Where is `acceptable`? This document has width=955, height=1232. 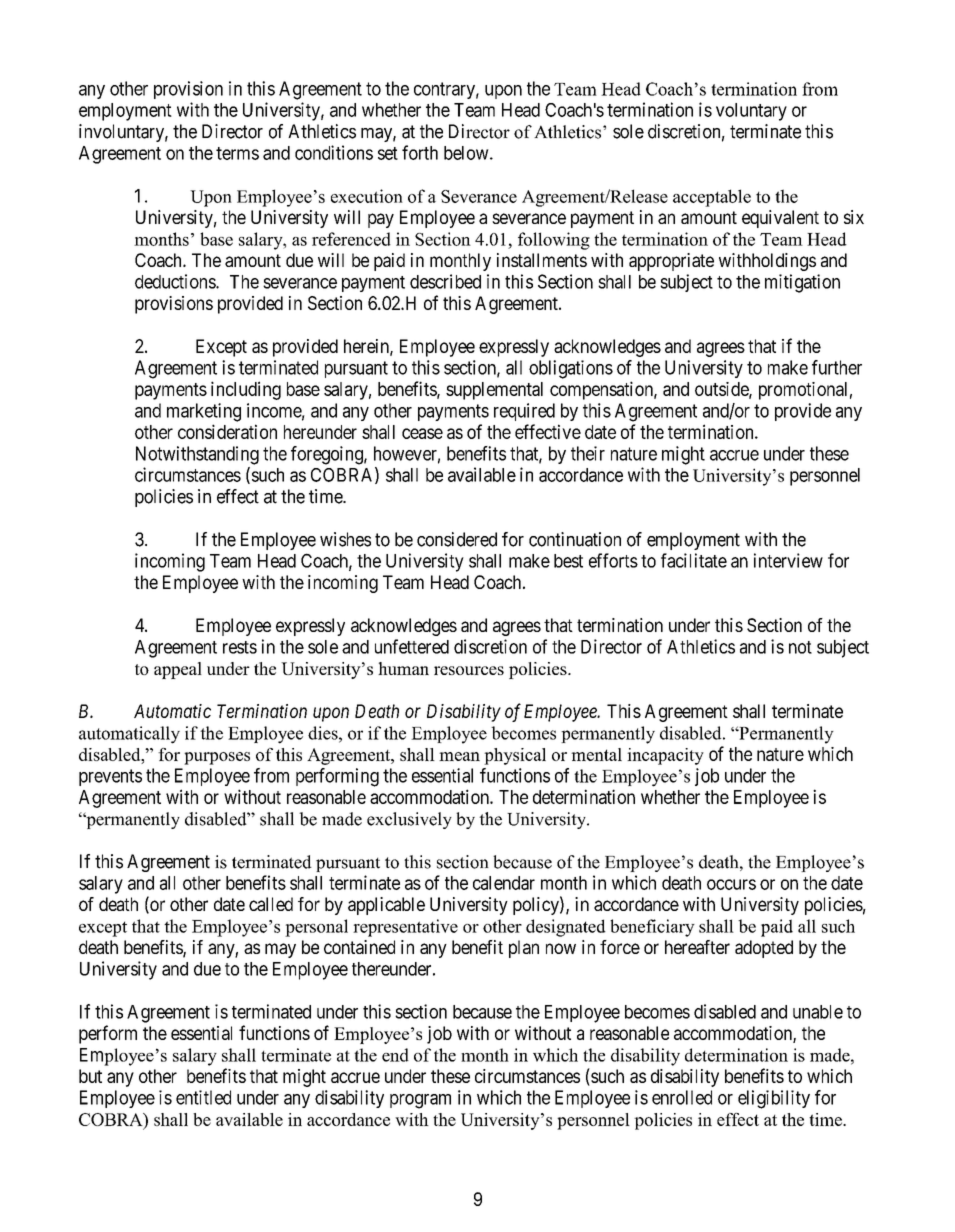
acceptable is located at coordinates (712, 198).
